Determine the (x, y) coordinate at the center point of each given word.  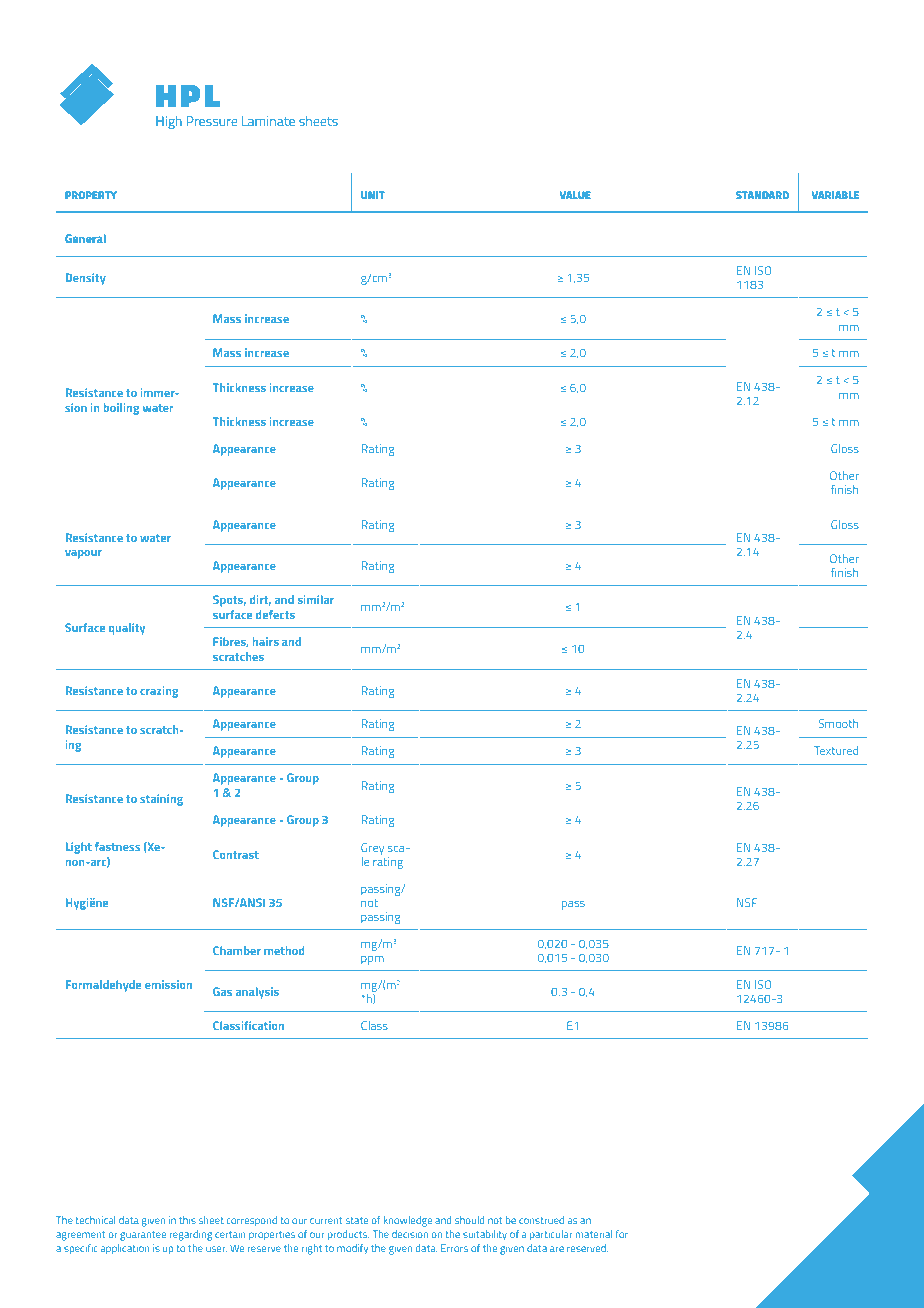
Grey (372, 849)
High (169, 122)
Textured (836, 750)
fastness (117, 846)
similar (316, 599)
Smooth (838, 723)
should (469, 1220)
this (187, 1220)
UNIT (373, 195)
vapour (83, 554)
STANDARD (762, 195)
